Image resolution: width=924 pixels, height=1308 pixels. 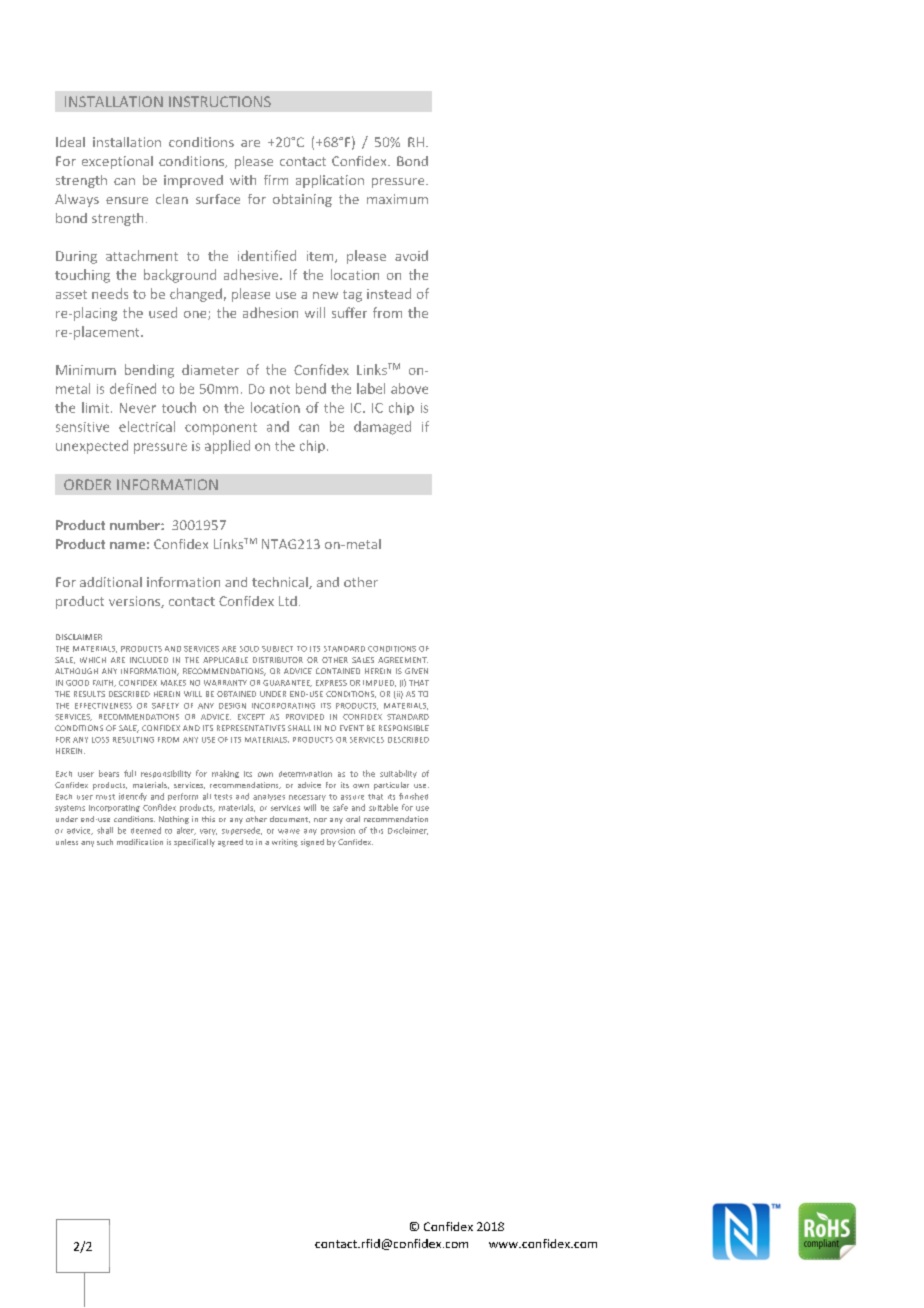 I want to click on supersede, so click(x=242, y=831).
